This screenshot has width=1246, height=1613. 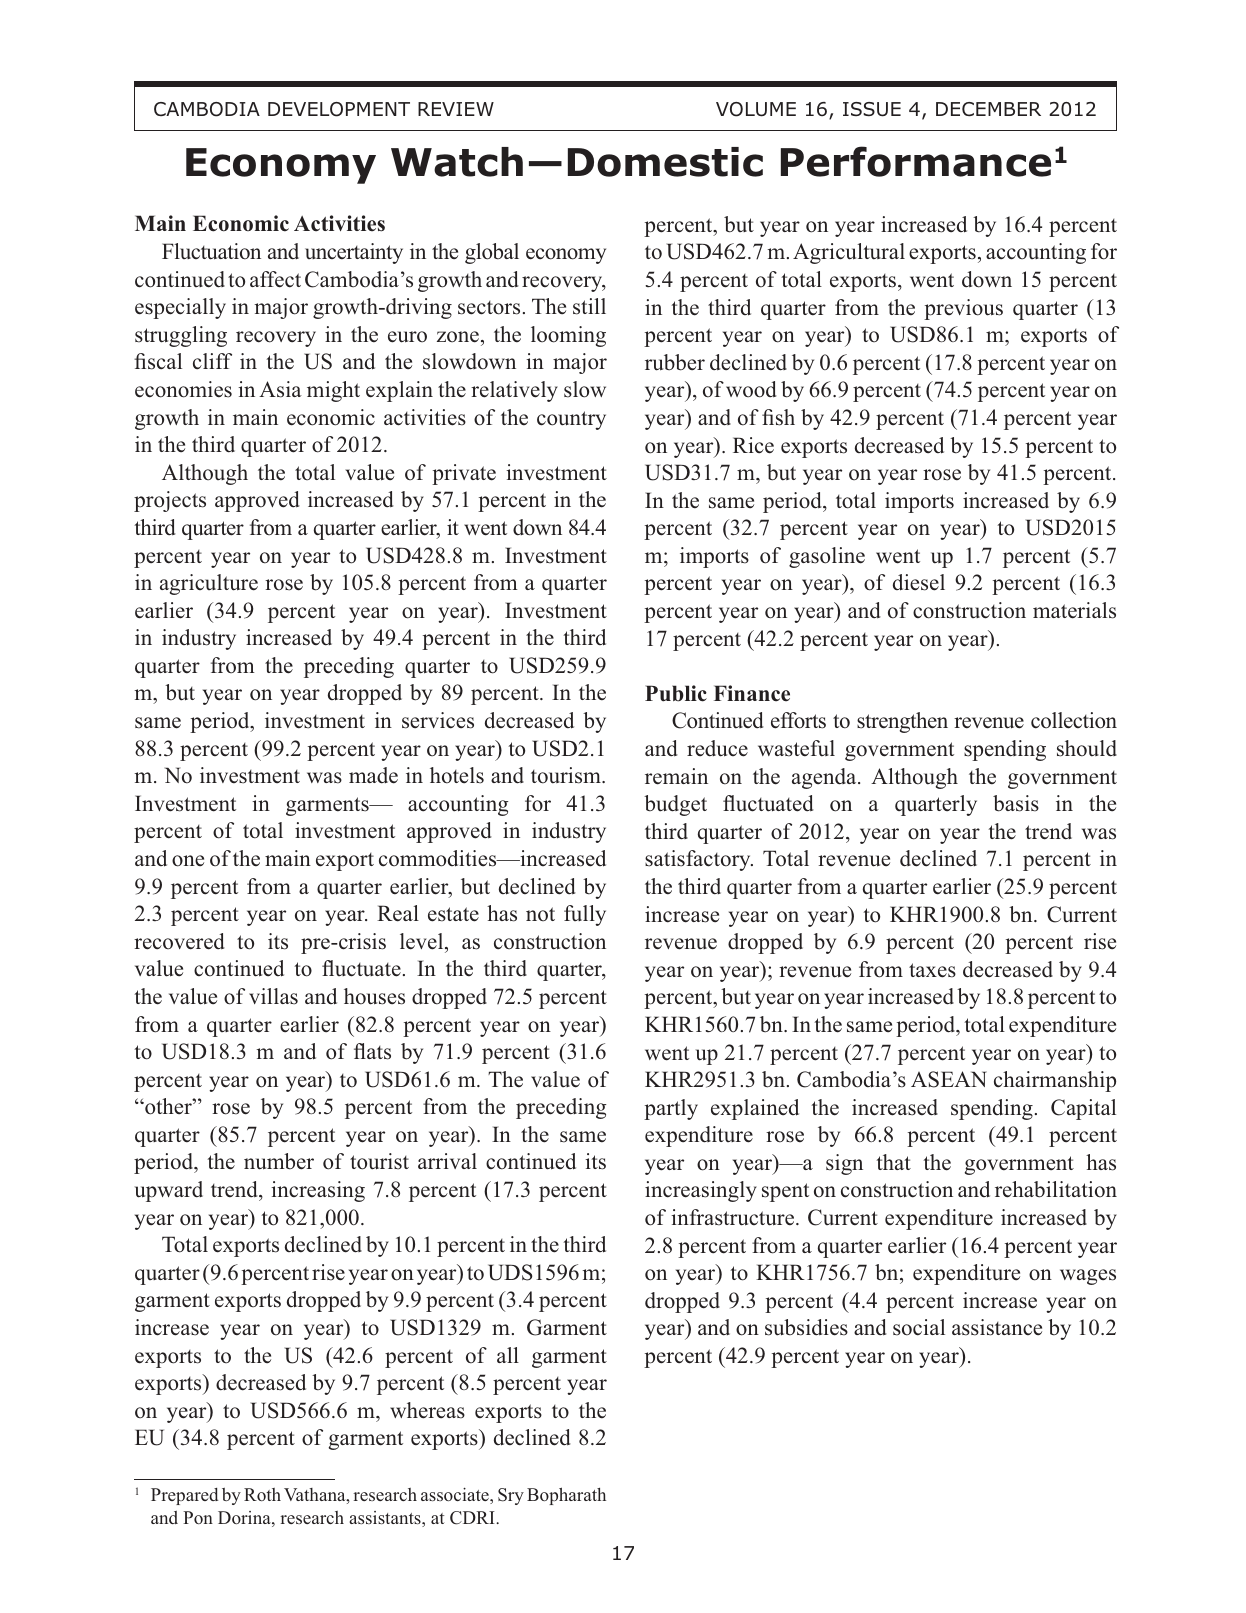 I want to click on diesel, so click(x=919, y=582).
